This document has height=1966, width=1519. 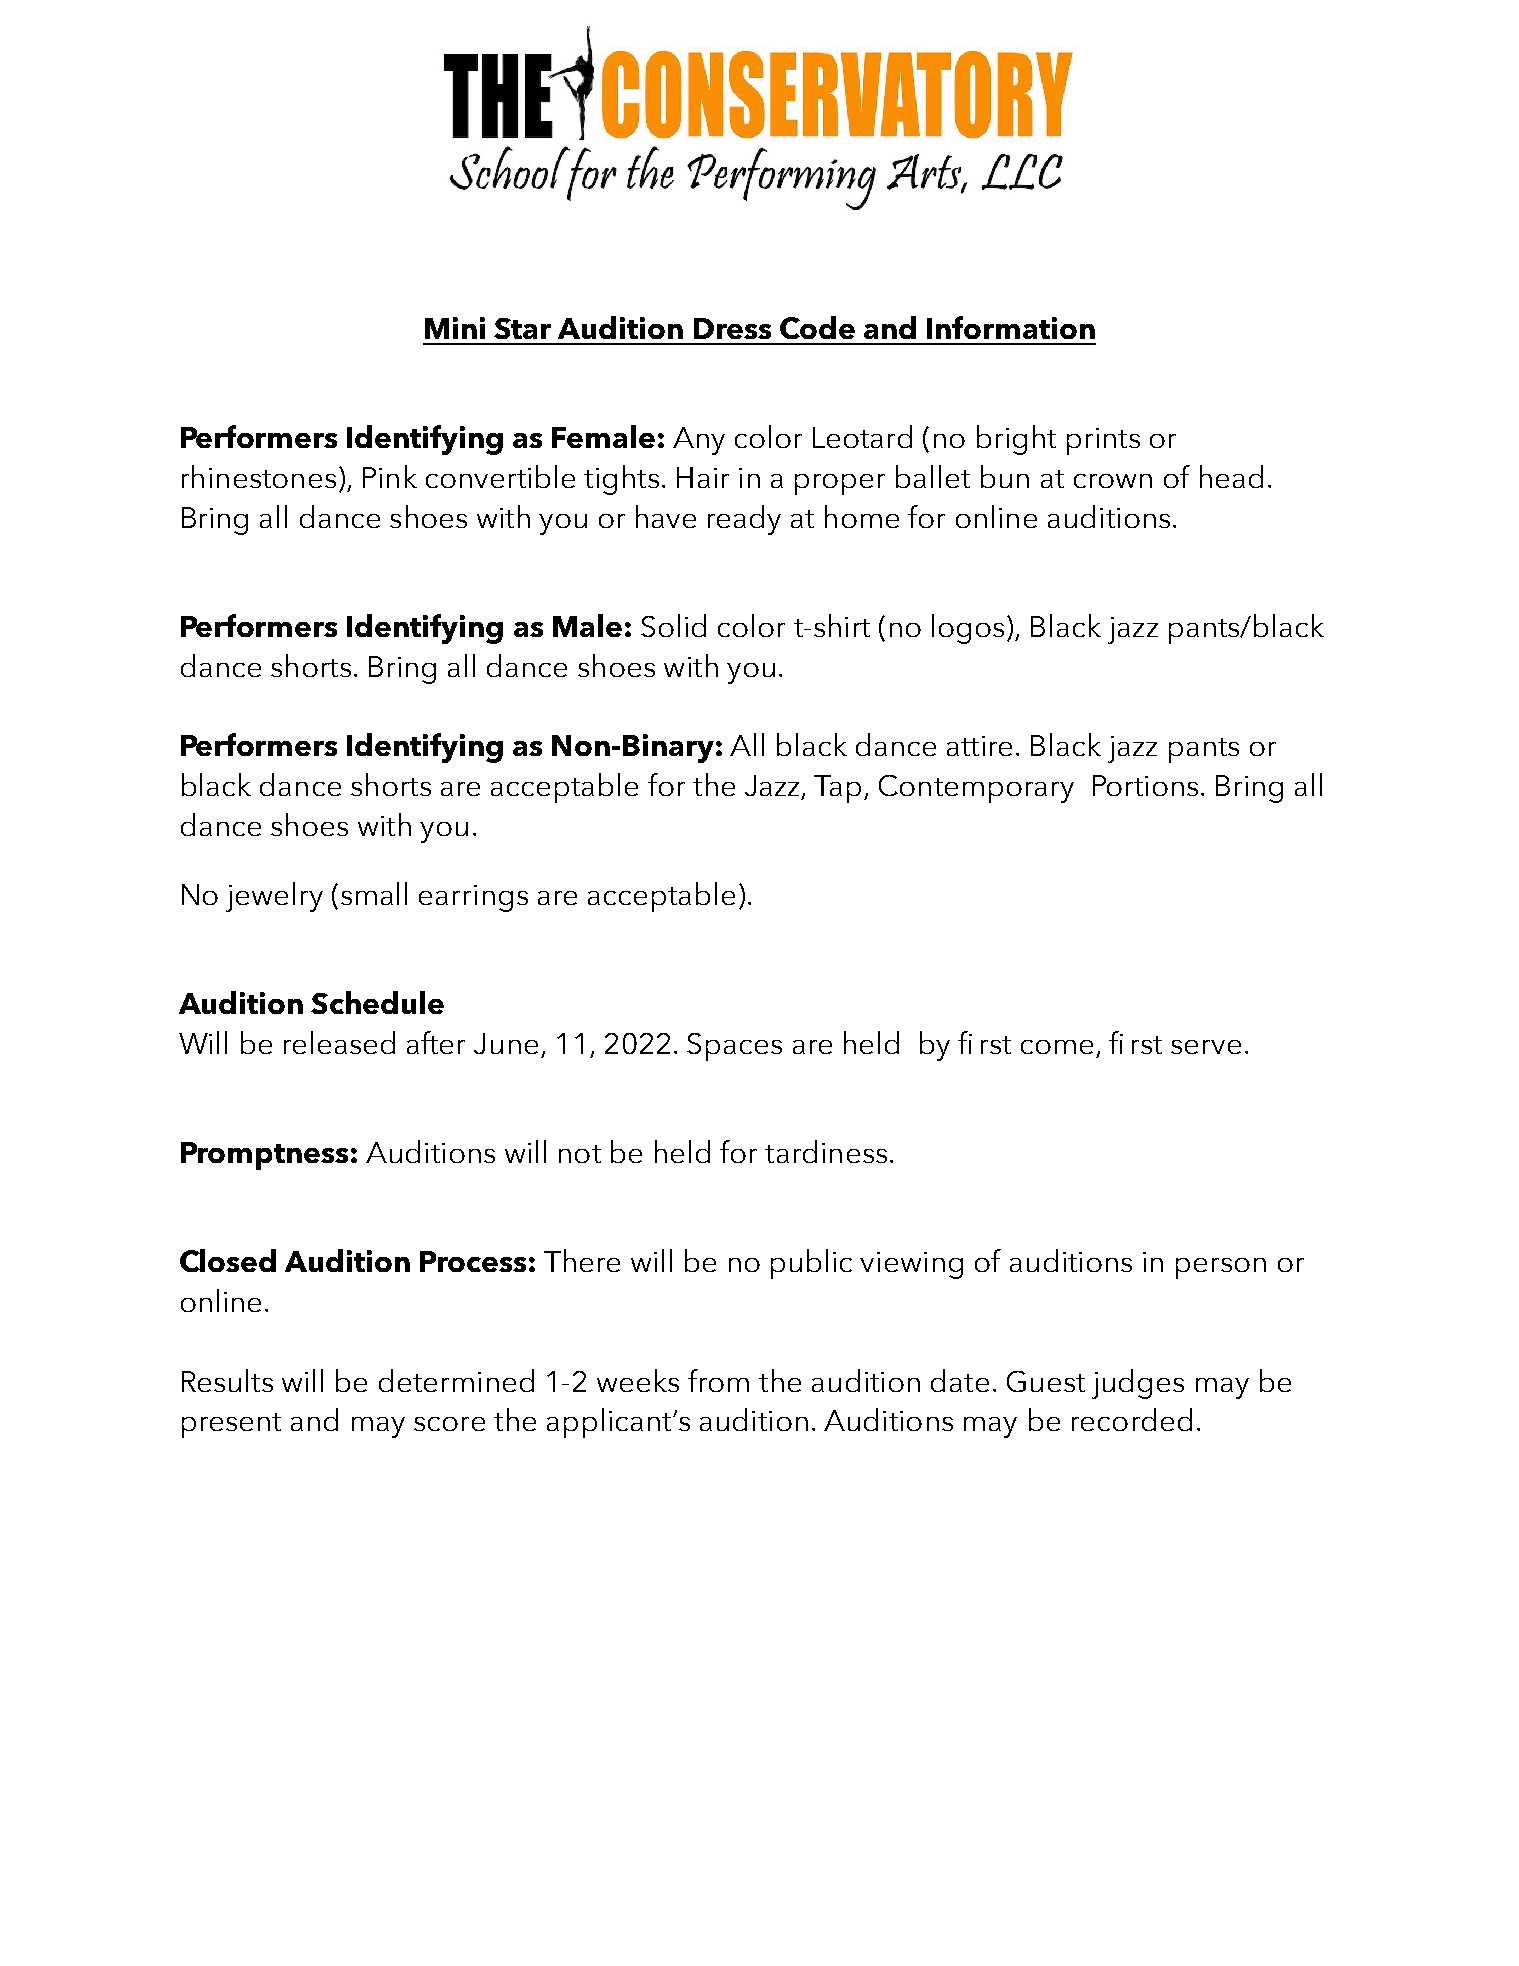 I want to click on Promptness, so click(x=264, y=1156).
